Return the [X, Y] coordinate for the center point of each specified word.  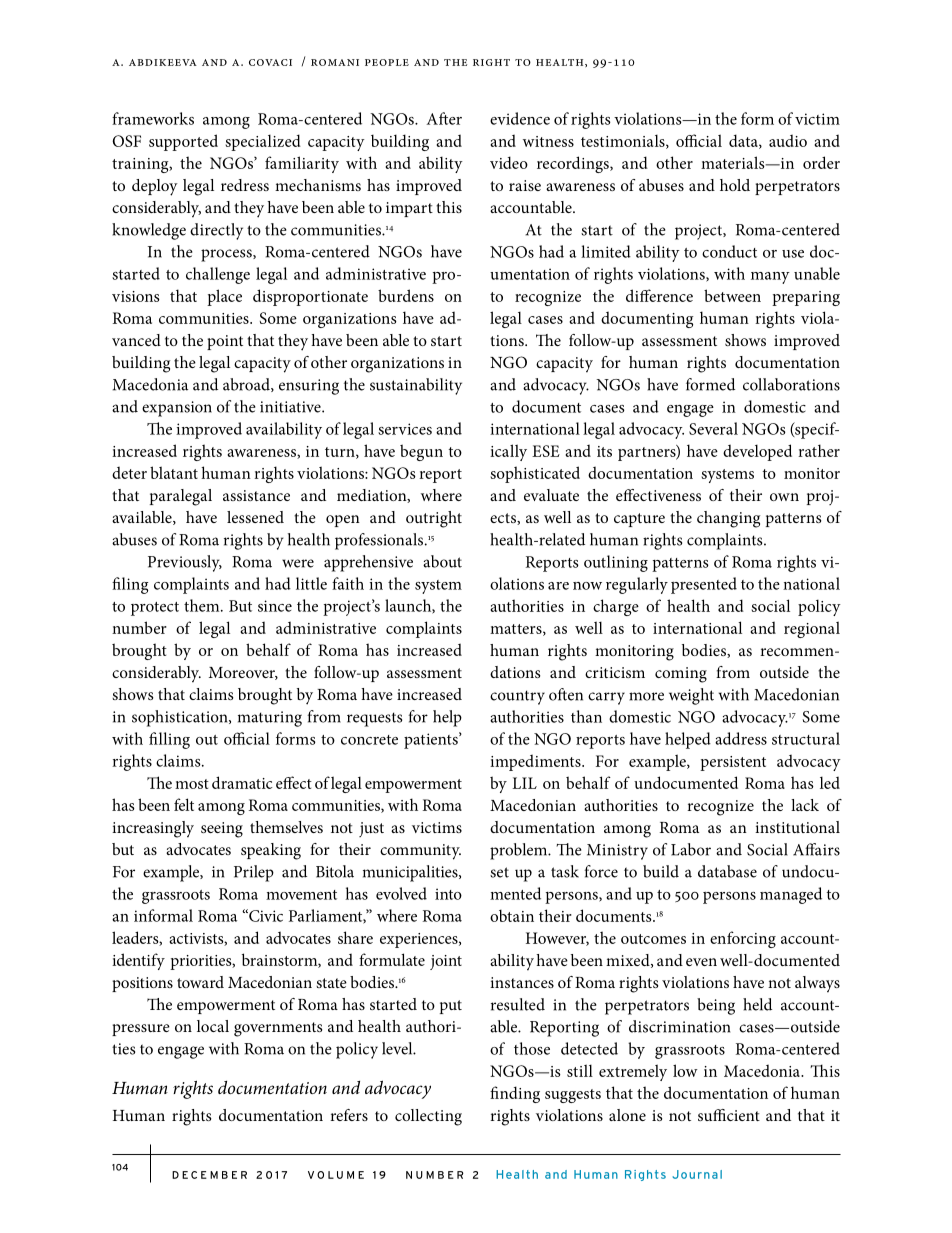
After [444, 118]
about [442, 561]
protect [155, 609]
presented [704, 585]
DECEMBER [209, 1175]
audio [788, 140]
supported [183, 142]
